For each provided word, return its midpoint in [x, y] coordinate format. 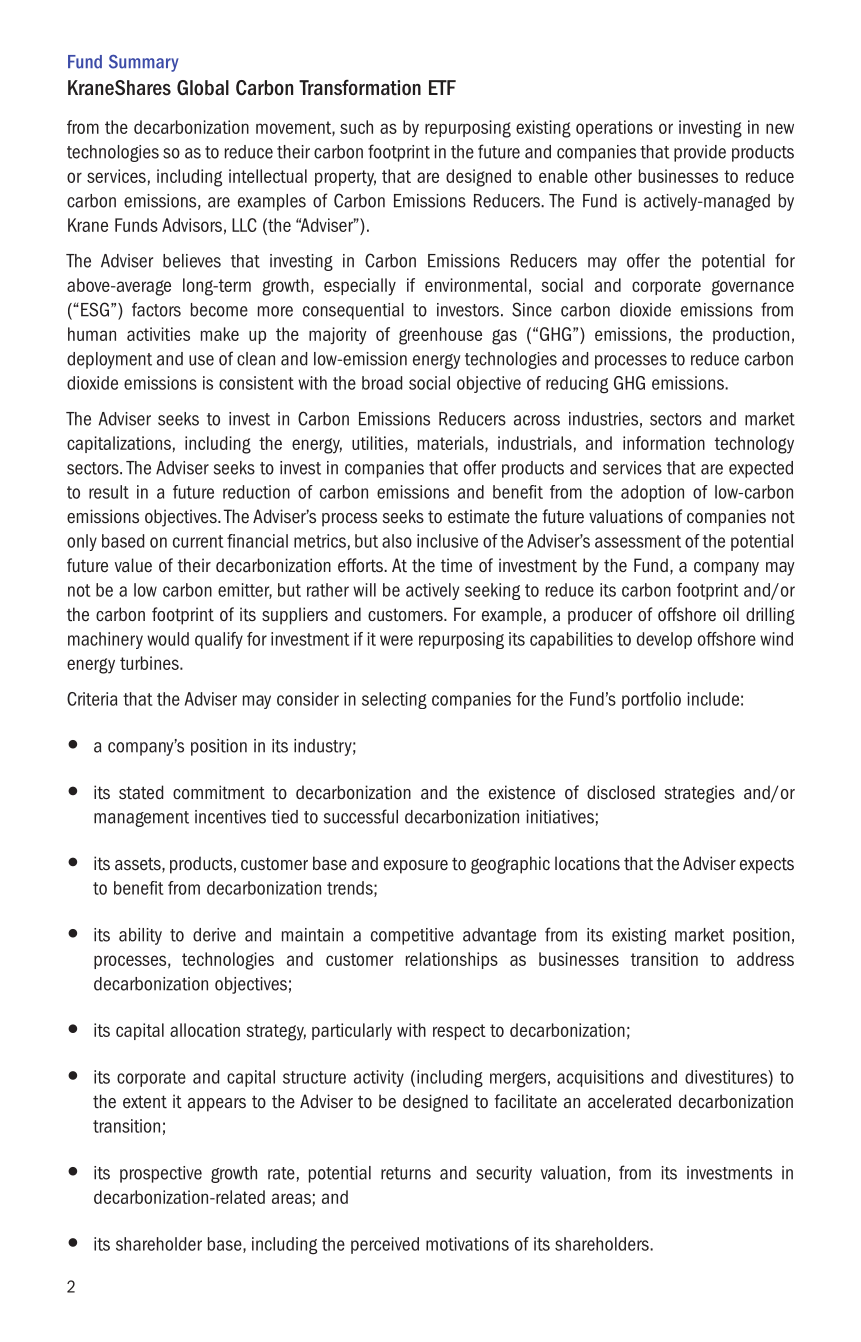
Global [203, 88]
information [664, 443]
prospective [161, 1174]
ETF [442, 87]
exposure [416, 867]
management [141, 819]
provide [700, 153]
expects [767, 865]
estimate [479, 516]
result [109, 492]
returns [406, 1173]
